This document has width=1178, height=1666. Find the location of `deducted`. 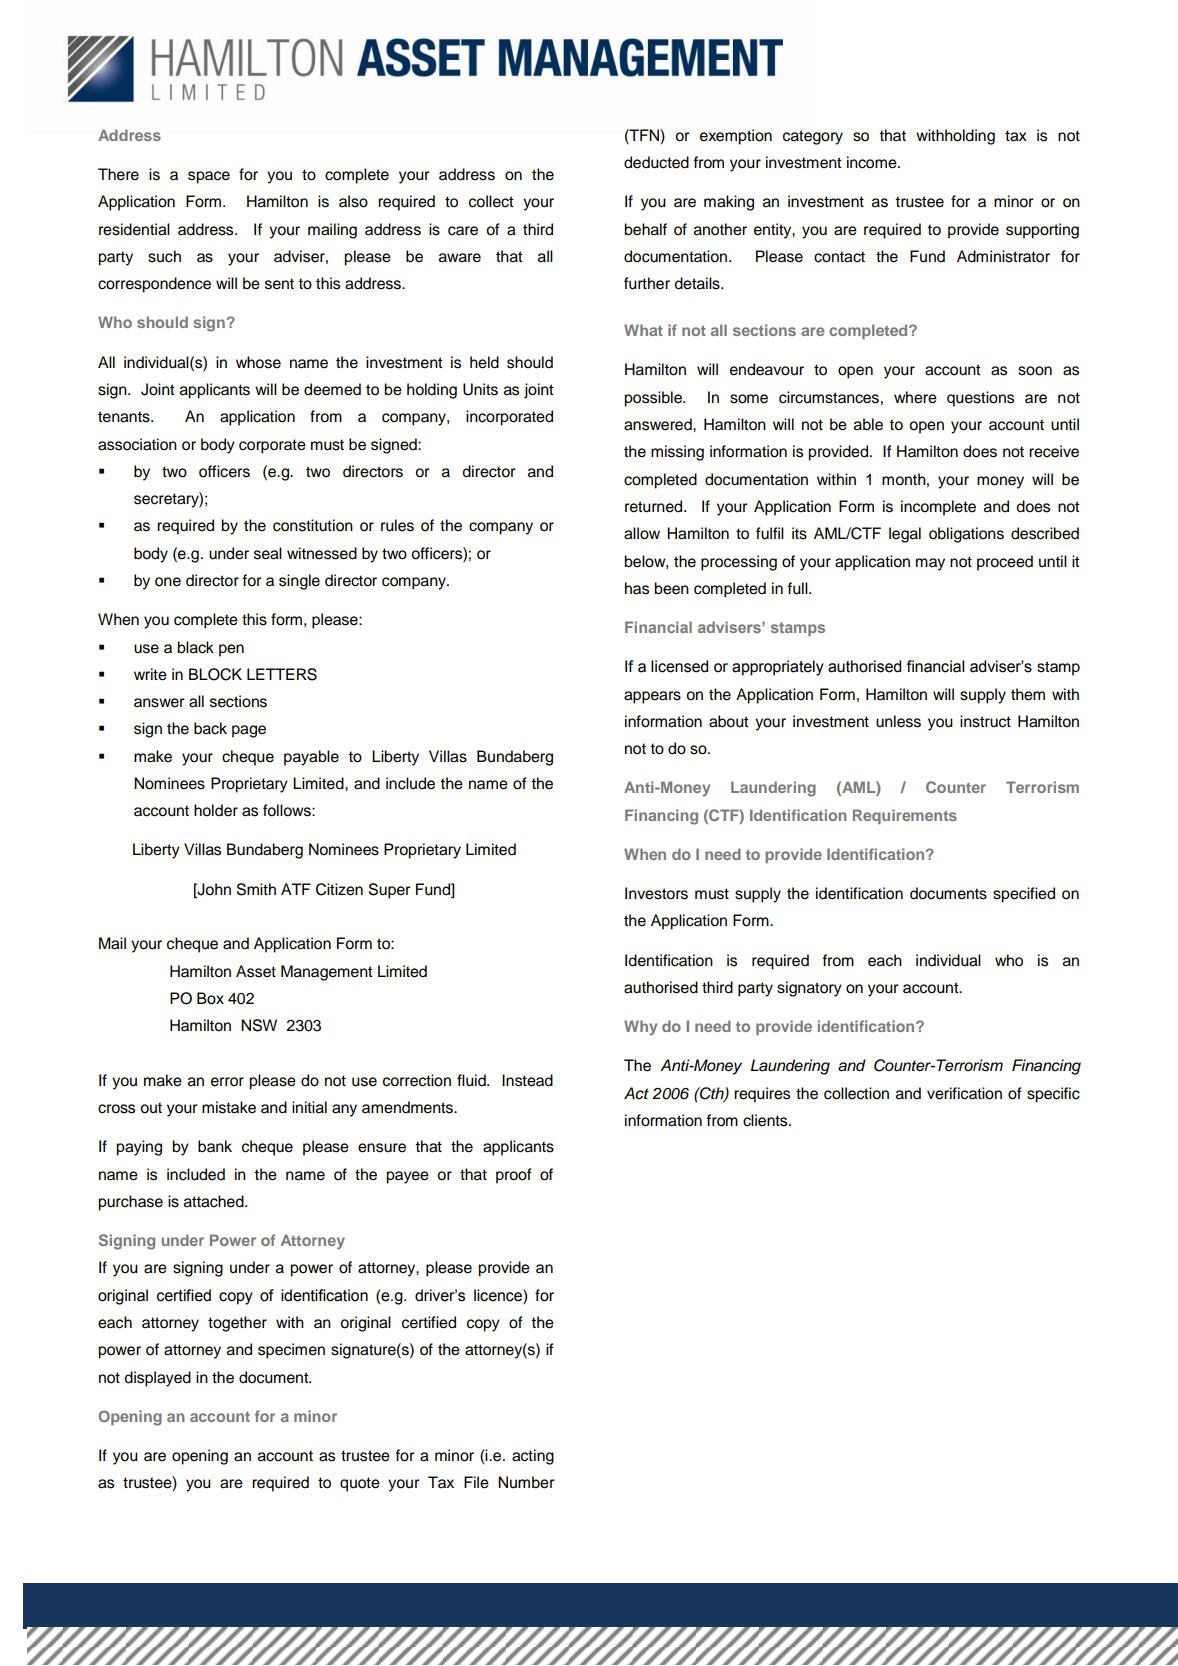

deducted is located at coordinates (656, 162).
